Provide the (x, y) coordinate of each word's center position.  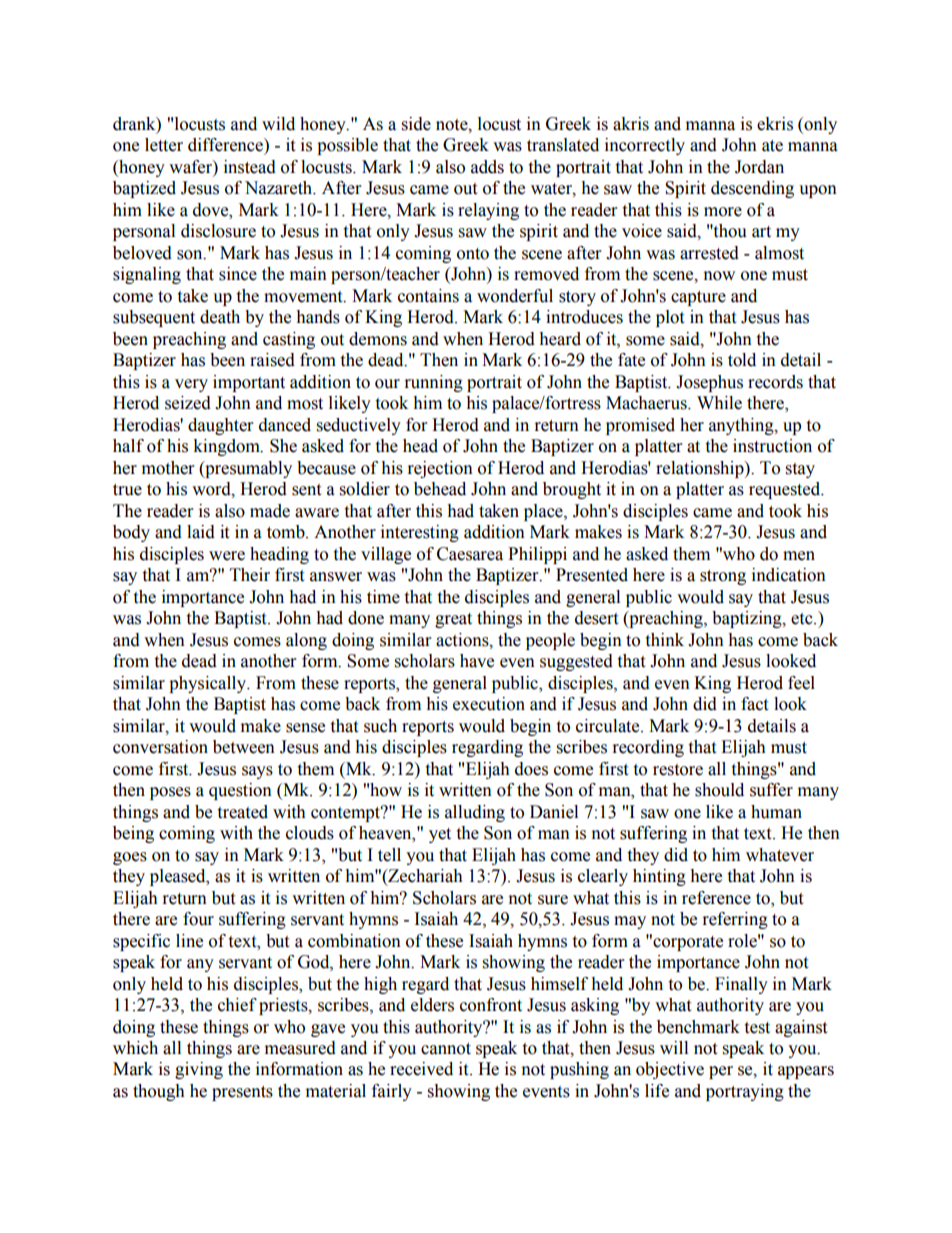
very (191, 385)
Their (250, 575)
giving (199, 1070)
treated (242, 812)
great (453, 620)
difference (226, 145)
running (434, 383)
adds (487, 167)
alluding (475, 813)
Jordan (759, 167)
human (776, 812)
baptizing (748, 619)
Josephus (709, 383)
